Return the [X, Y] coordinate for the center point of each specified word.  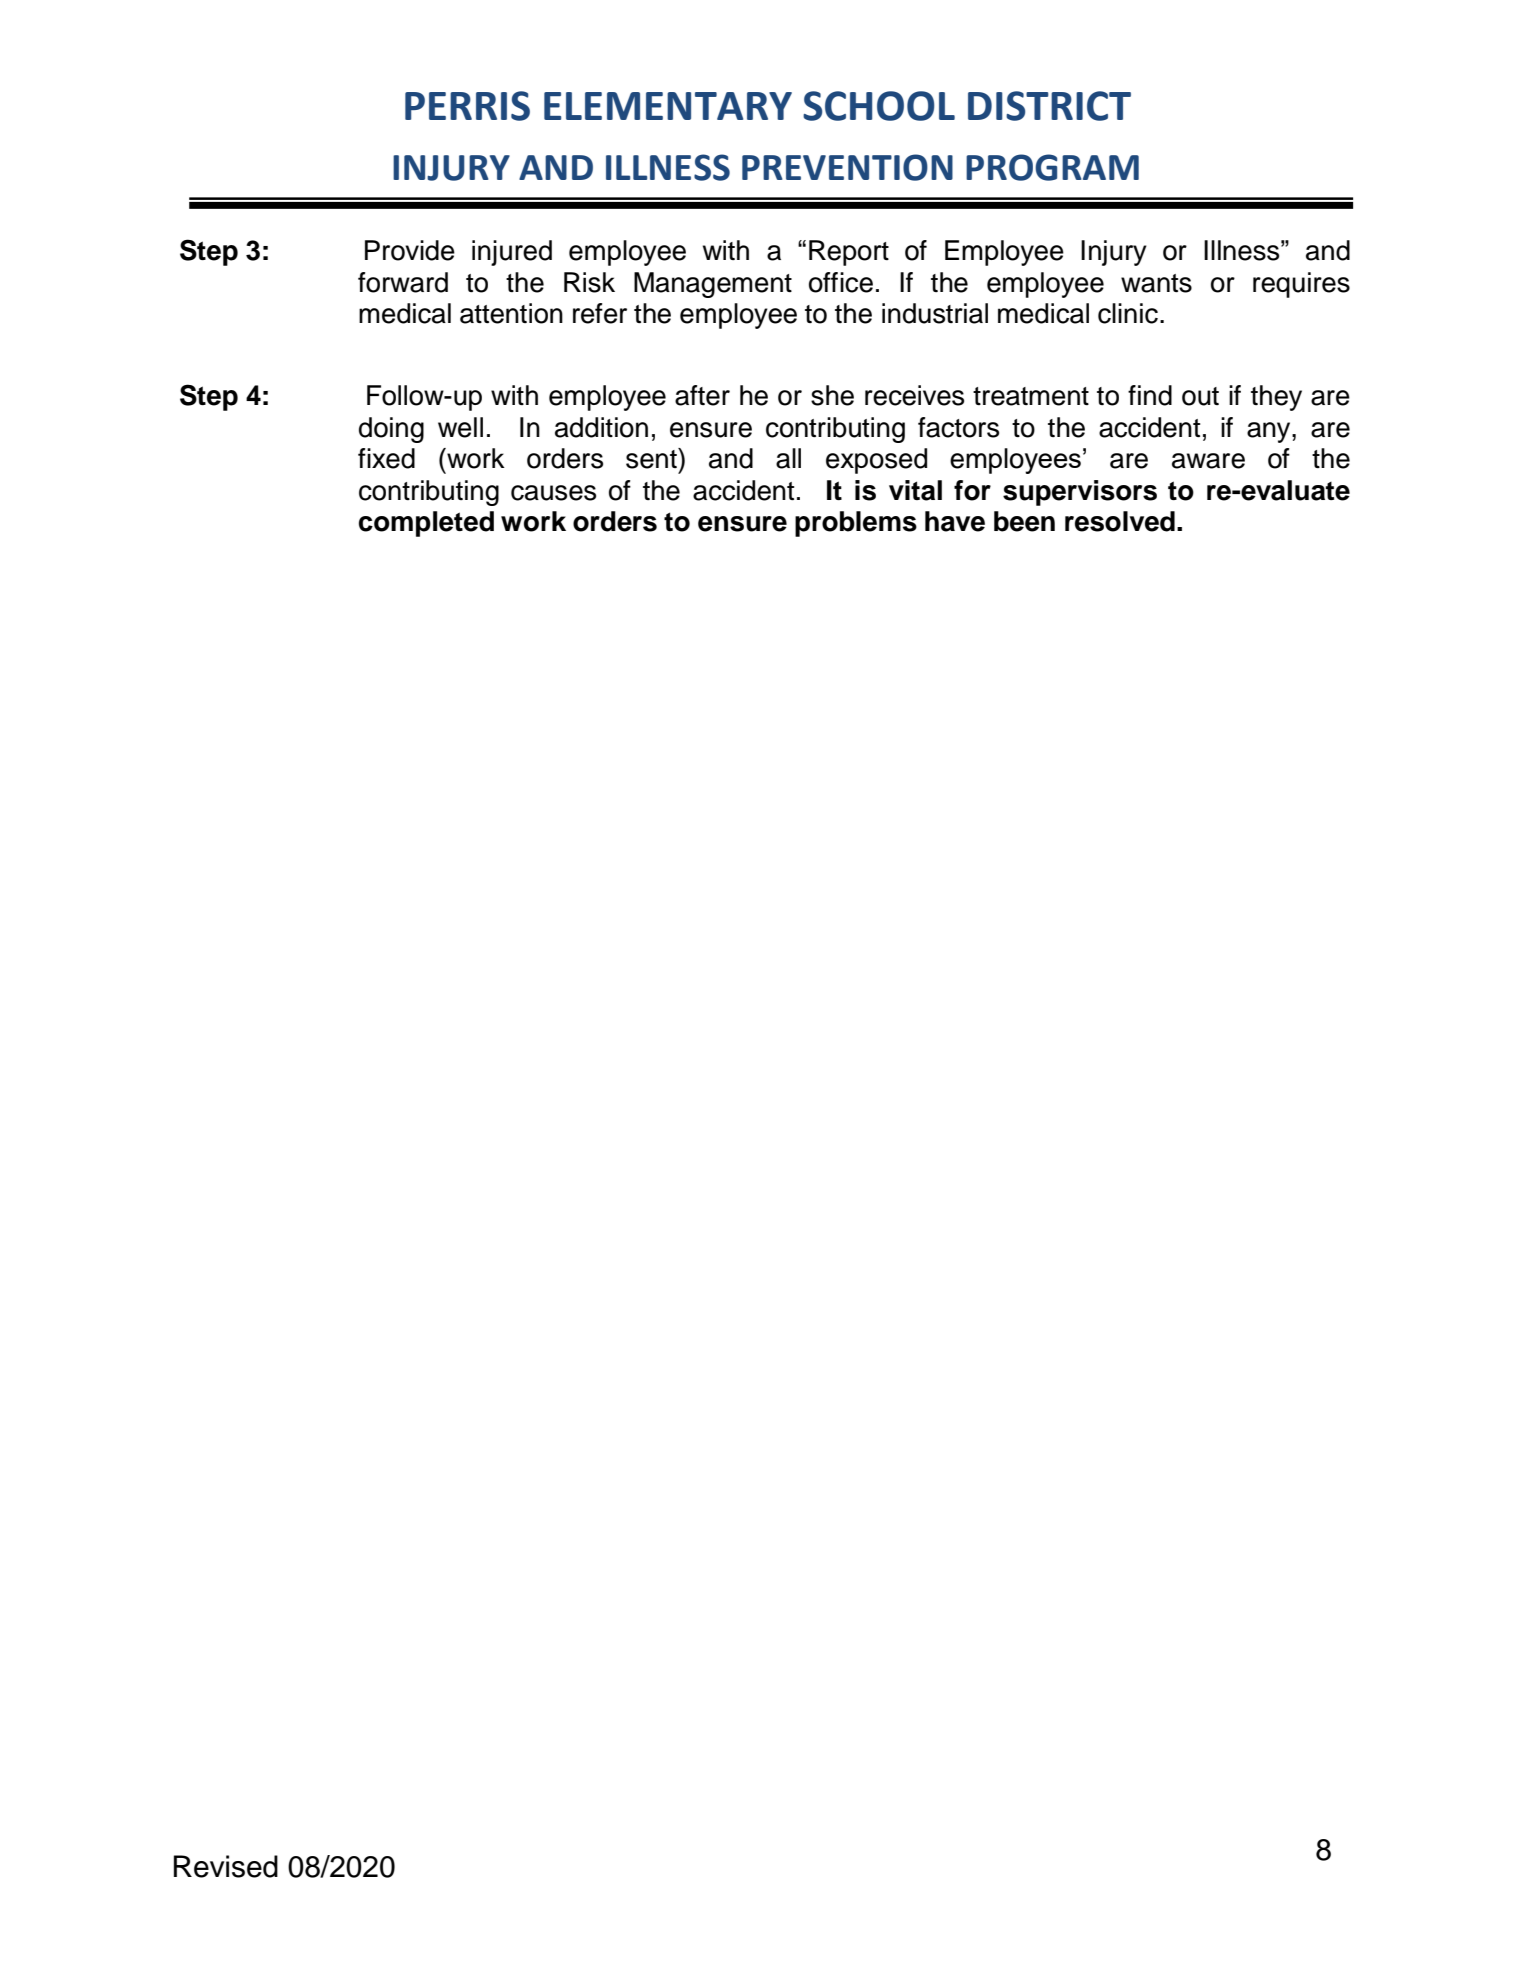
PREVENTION [847, 167]
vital [915, 490]
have [955, 521]
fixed [386, 458]
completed [426, 524]
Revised [226, 1866]
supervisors [1080, 493]
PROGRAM [1052, 167]
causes [553, 493]
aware [1208, 461]
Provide [410, 250]
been [1024, 521]
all [788, 458]
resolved [1120, 521]
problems [856, 524]
